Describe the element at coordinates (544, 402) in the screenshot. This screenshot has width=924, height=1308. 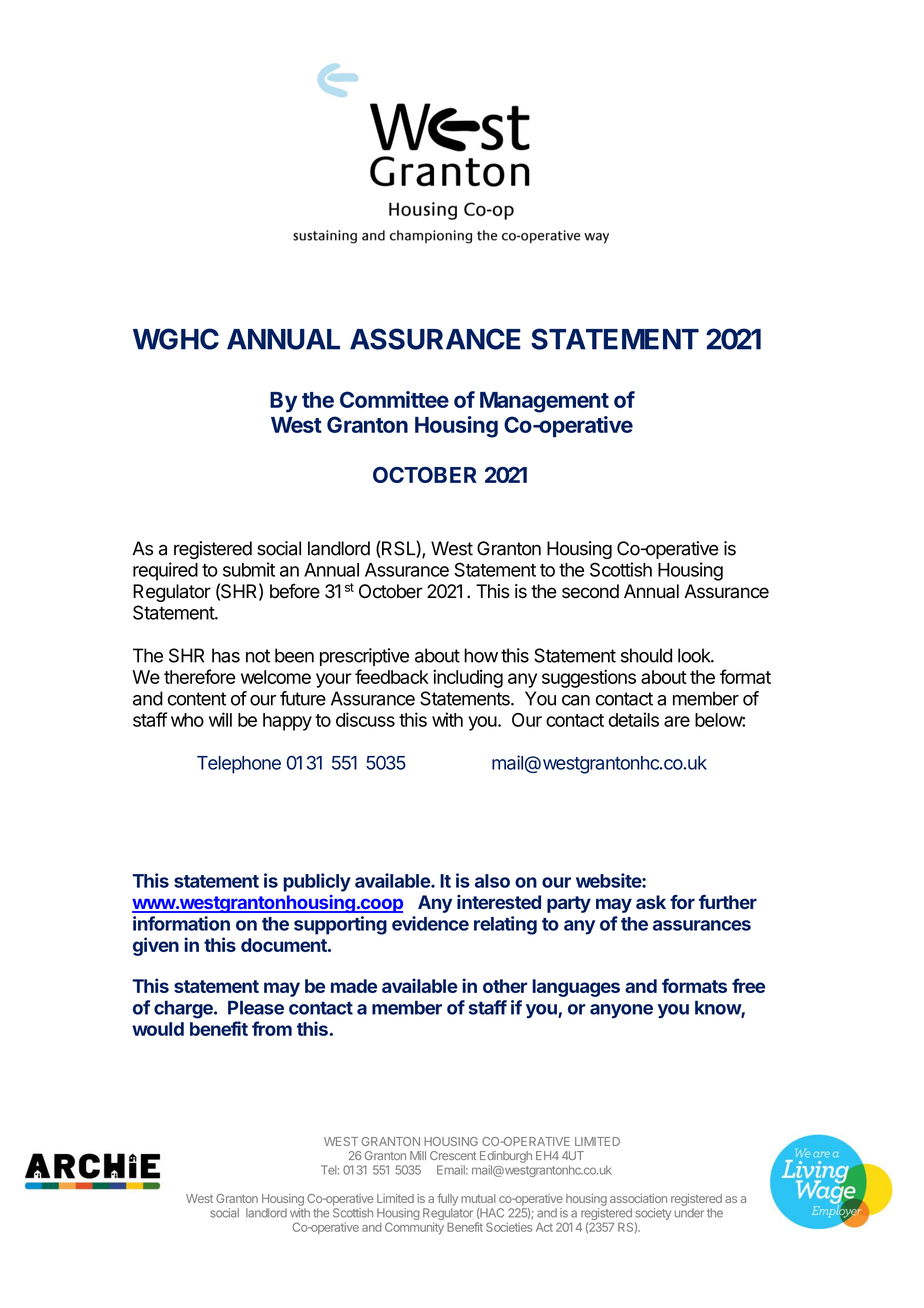
I see `Management` at that location.
